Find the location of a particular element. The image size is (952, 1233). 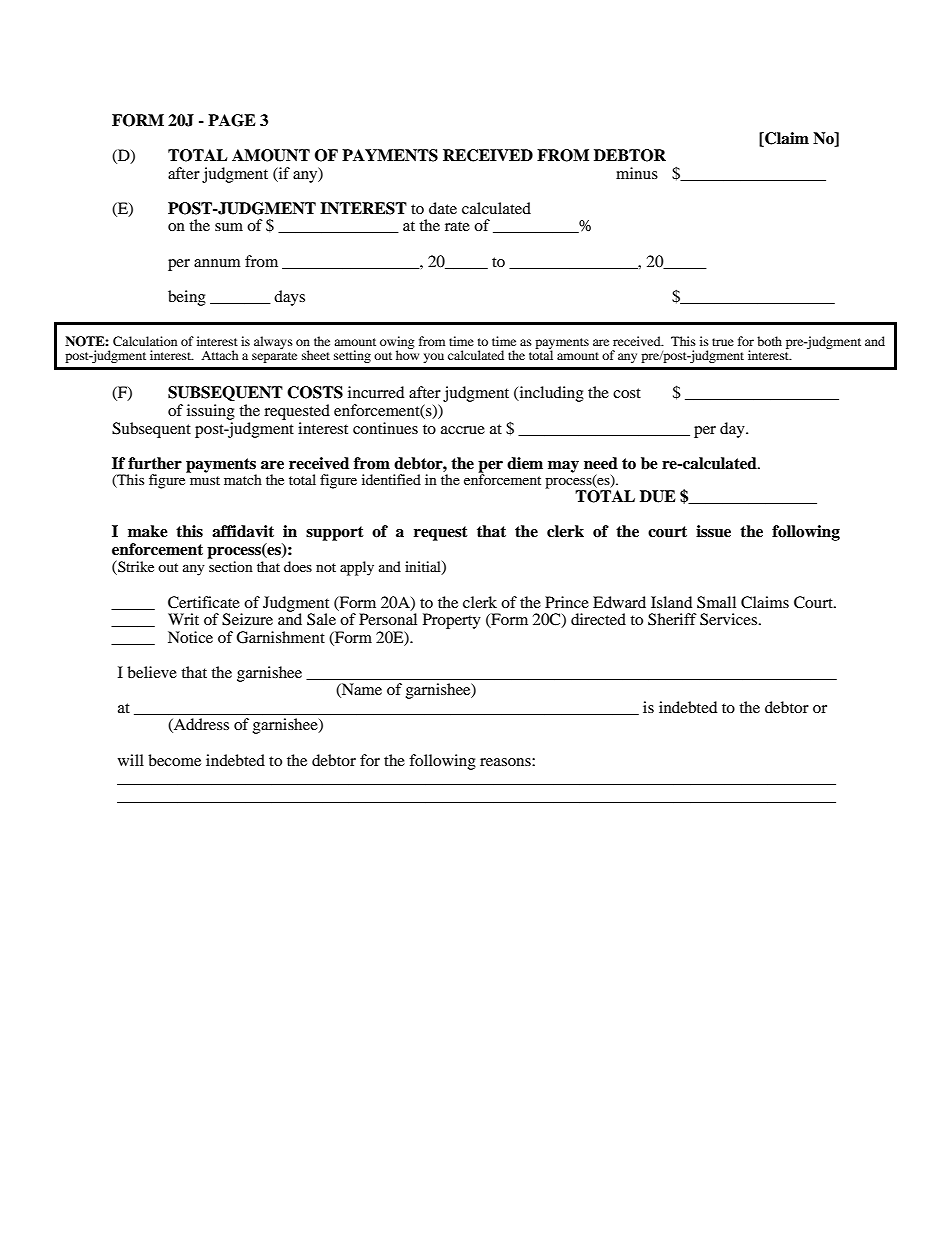

PAGE is located at coordinates (232, 120).
